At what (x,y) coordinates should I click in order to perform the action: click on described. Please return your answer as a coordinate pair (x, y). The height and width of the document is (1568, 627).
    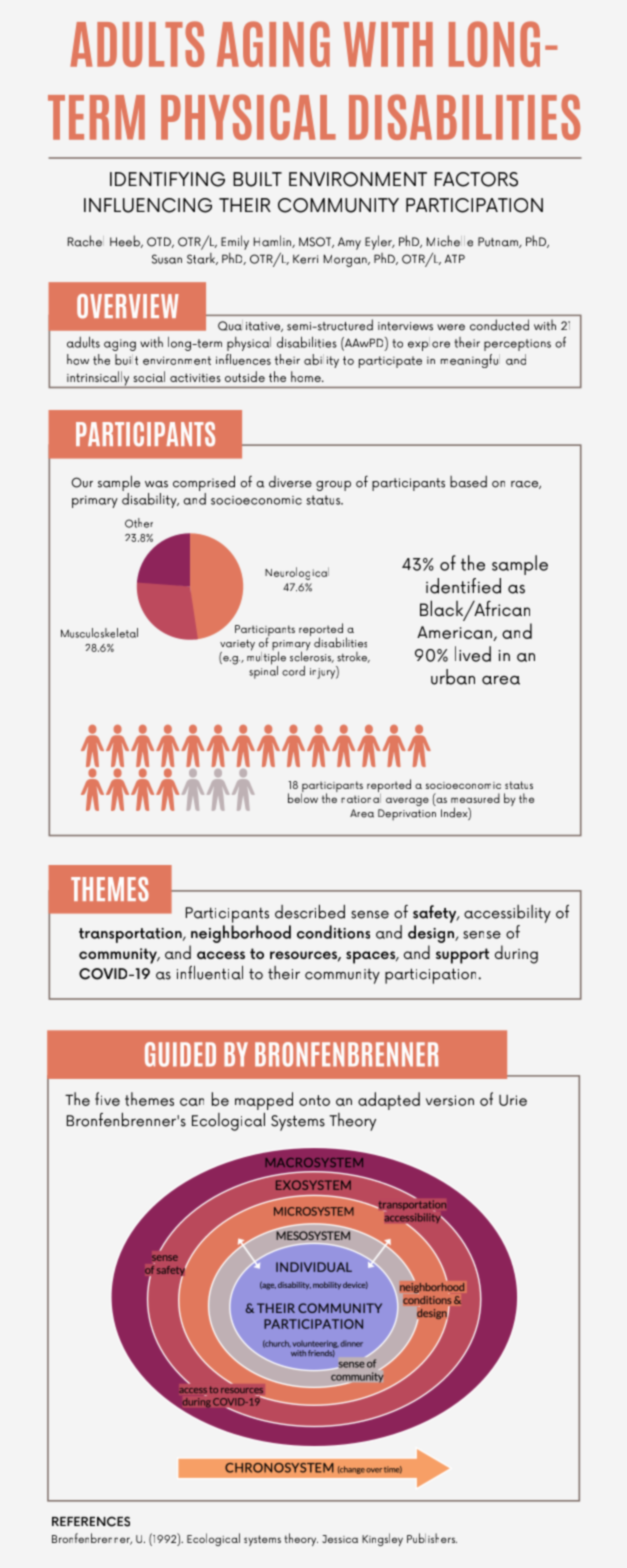
    Looking at the image, I should click on (310, 912).
